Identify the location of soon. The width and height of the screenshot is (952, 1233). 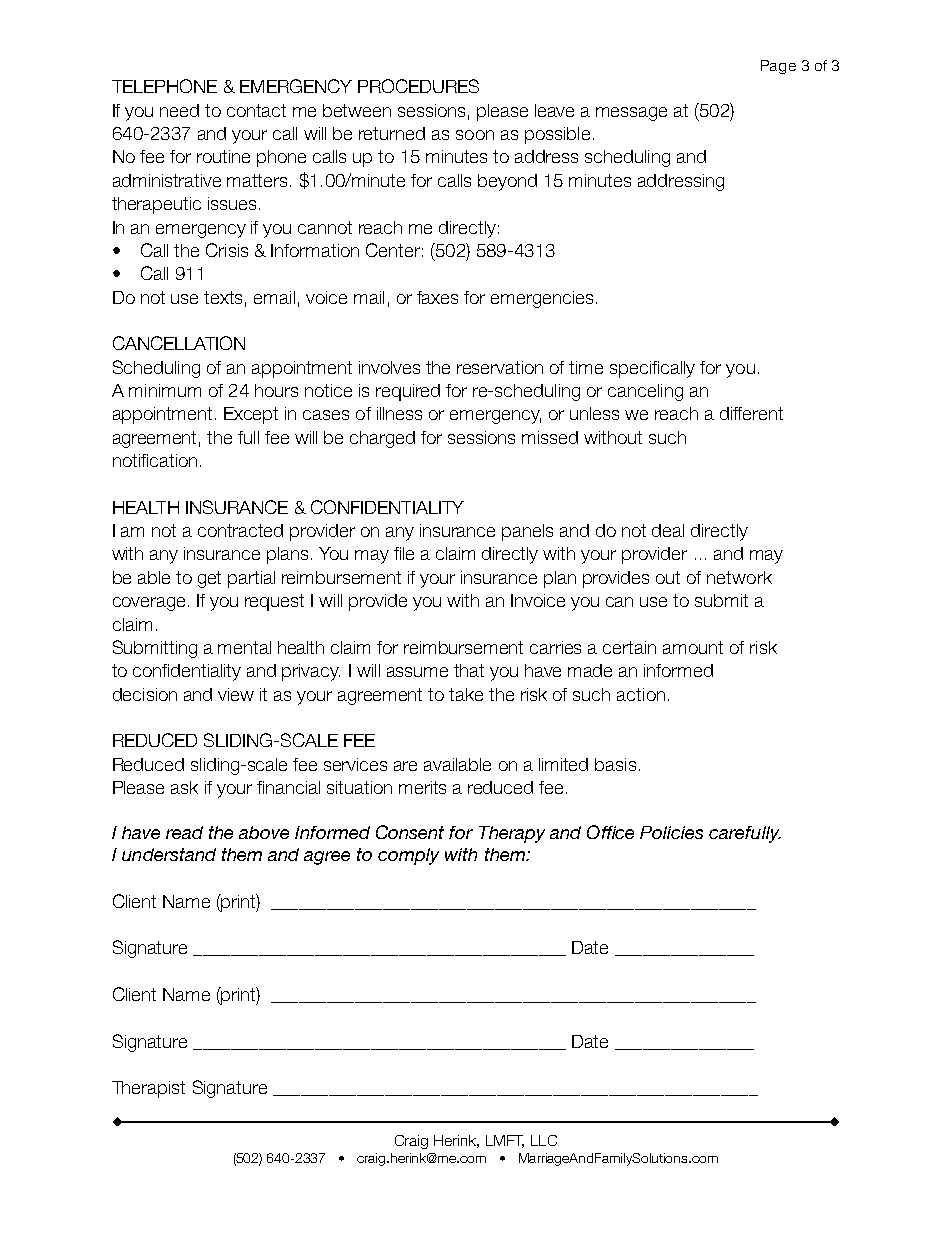
(475, 135).
